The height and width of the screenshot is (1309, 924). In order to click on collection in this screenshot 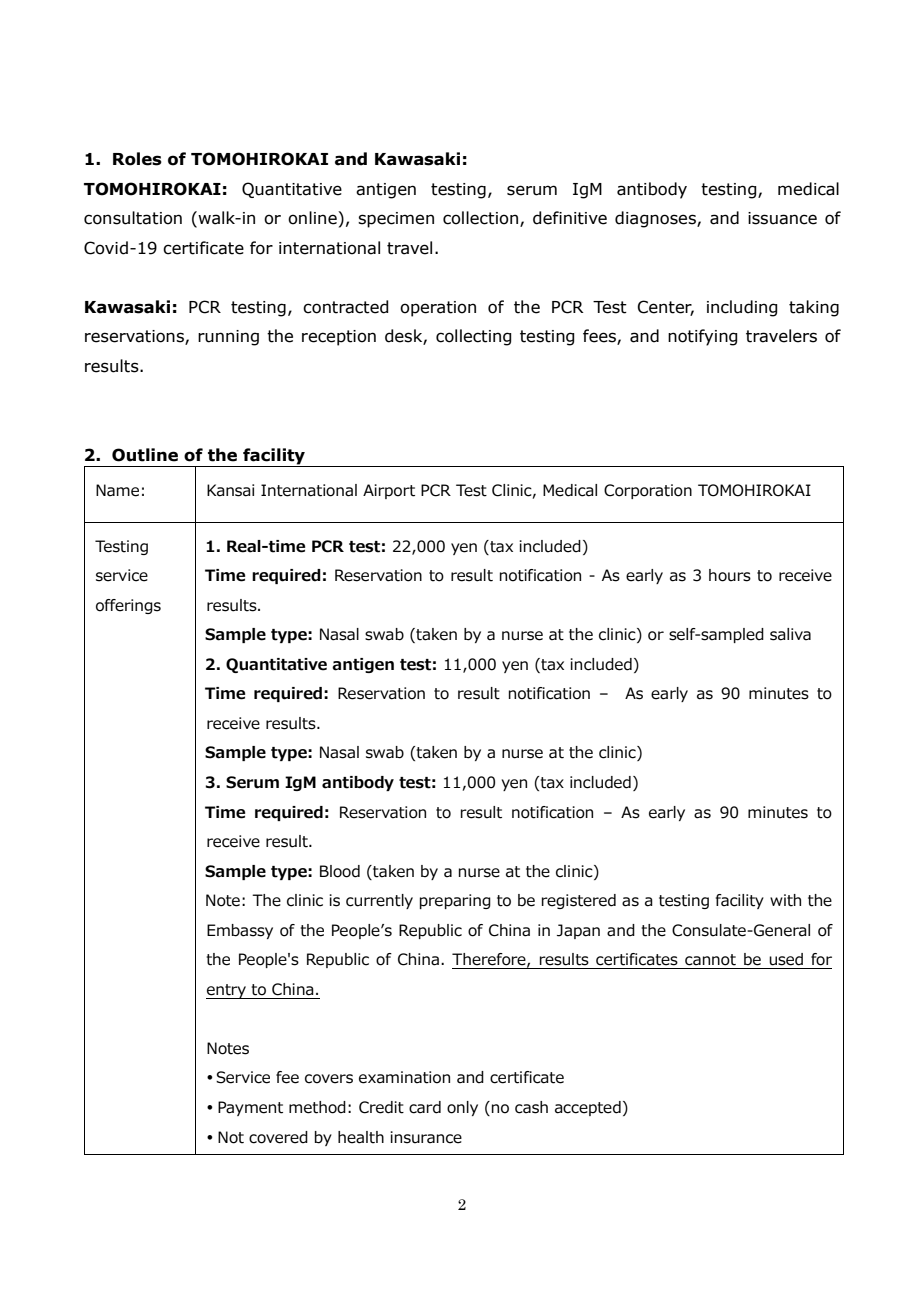, I will do `click(480, 218)`.
